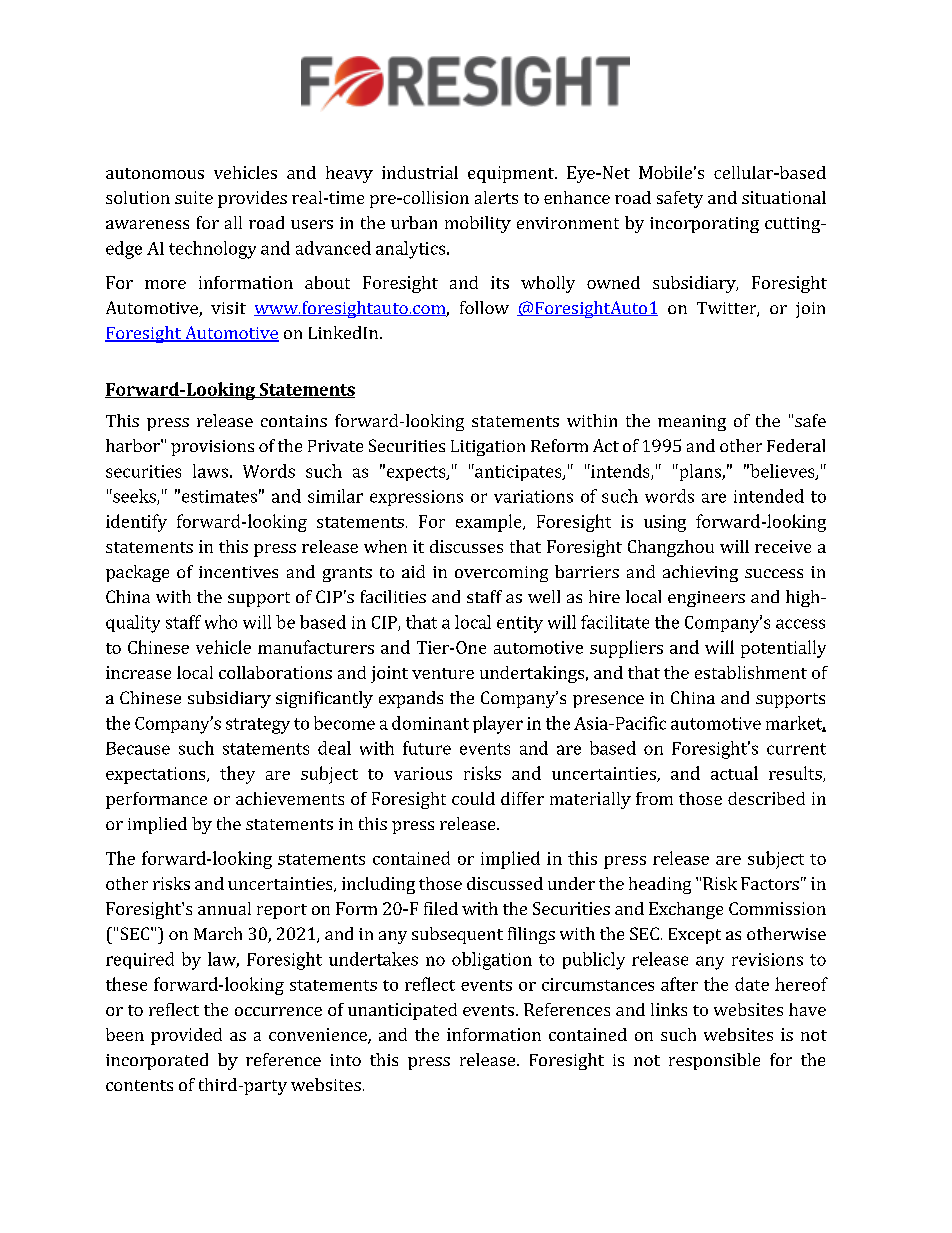  I want to click on provided, so click(186, 1036).
